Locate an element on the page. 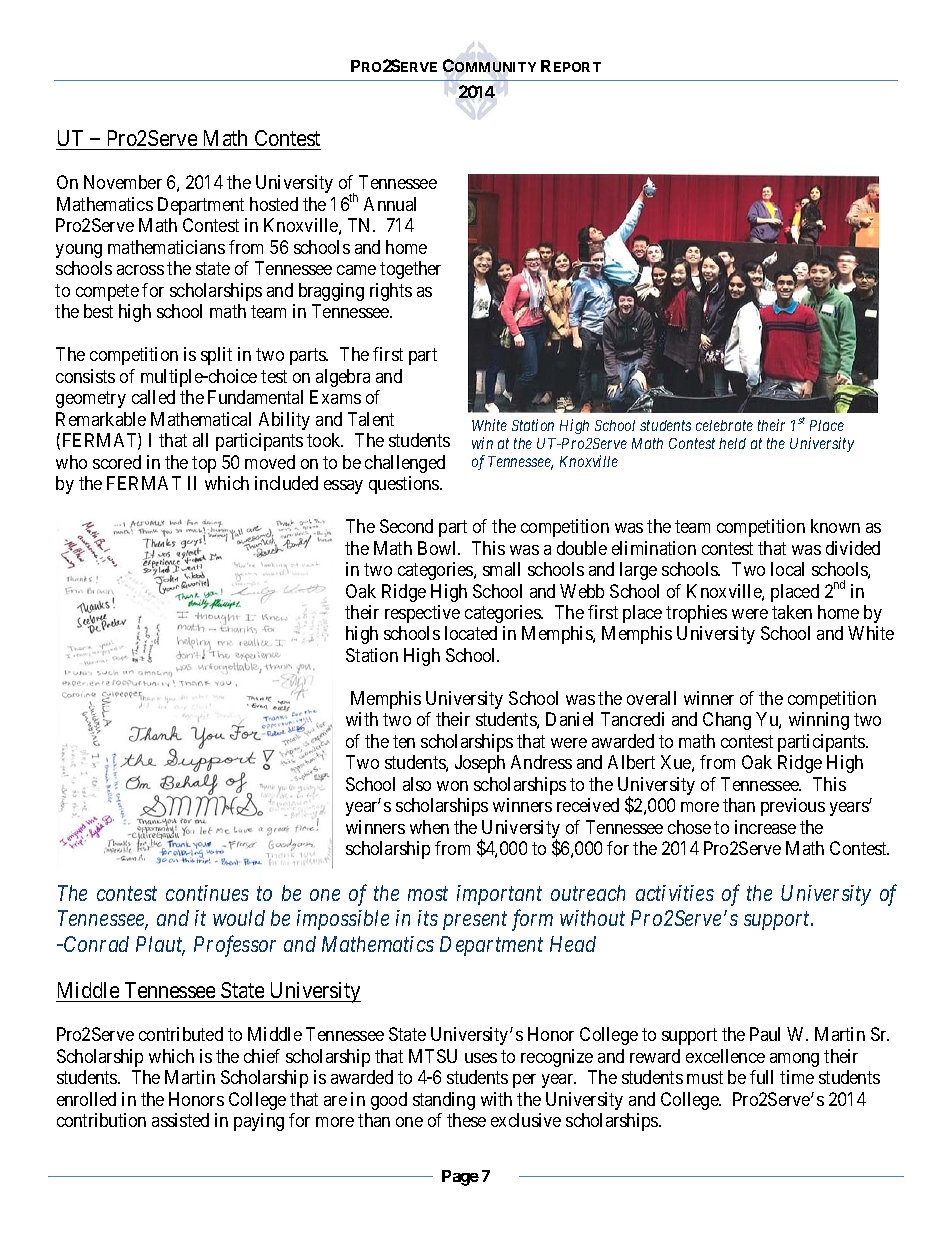  Chang is located at coordinates (727, 721).
